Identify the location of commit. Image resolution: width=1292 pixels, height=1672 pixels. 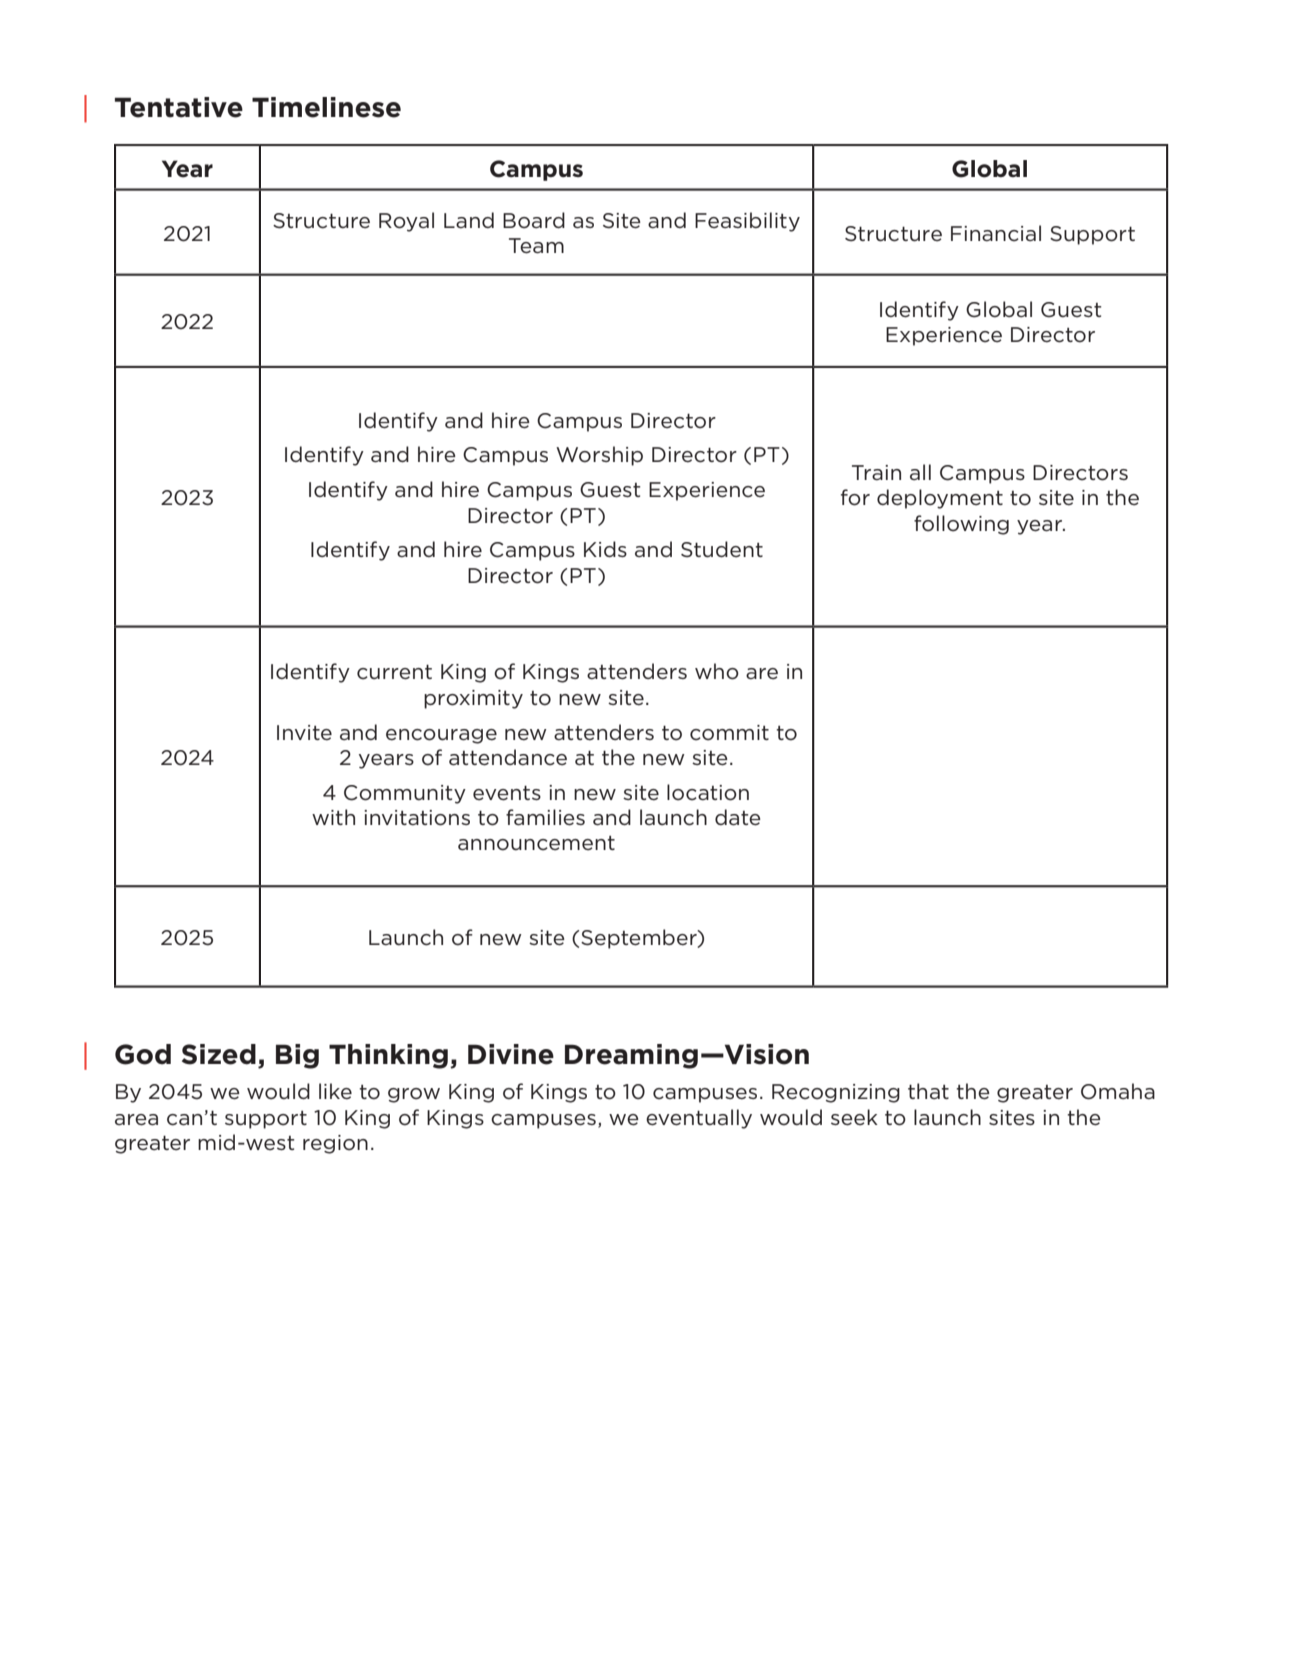
(729, 733).
